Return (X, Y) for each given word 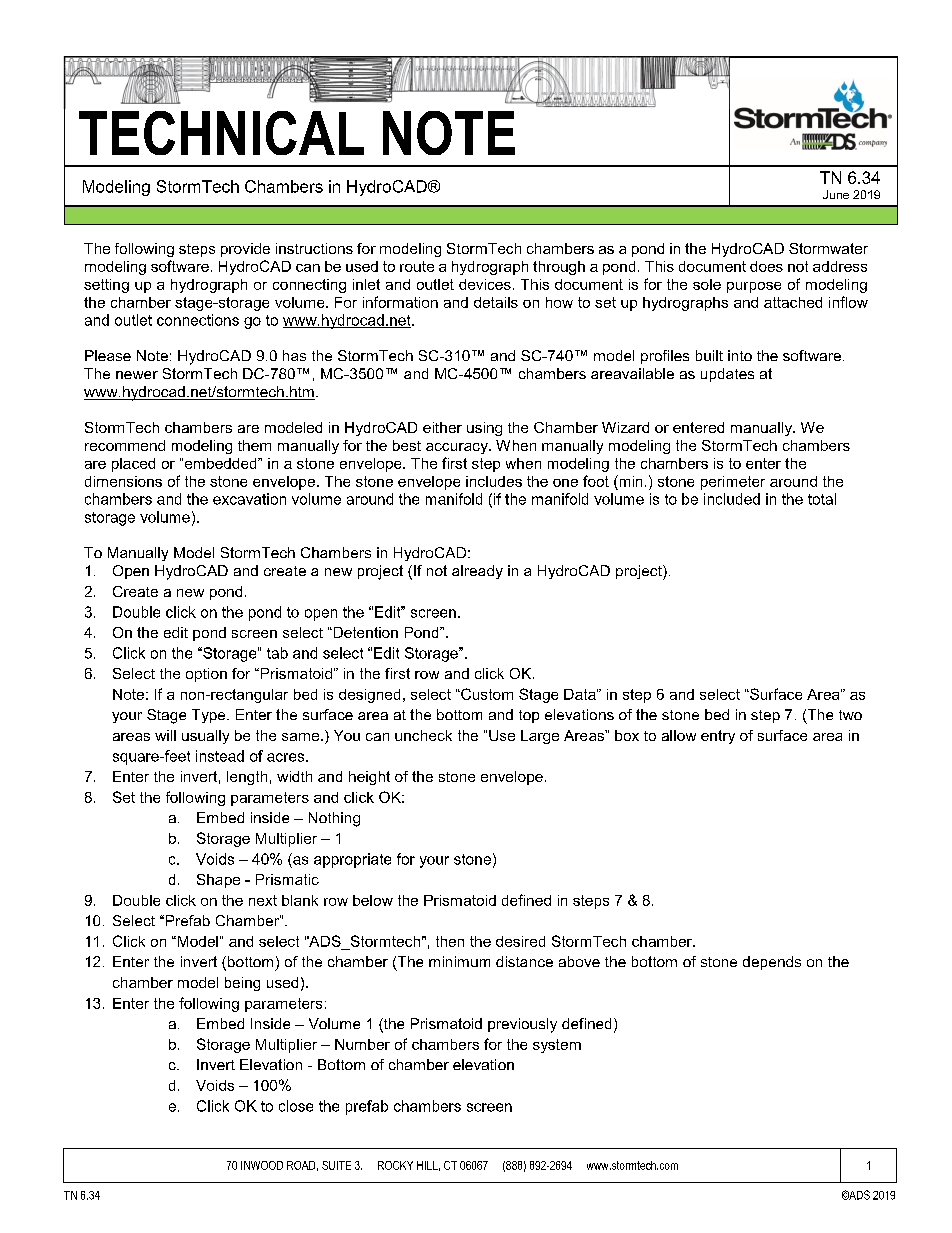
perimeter (733, 483)
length (247, 778)
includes (494, 481)
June (836, 194)
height (369, 778)
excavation (249, 499)
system (557, 1046)
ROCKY (395, 1165)
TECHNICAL (221, 133)
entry (718, 737)
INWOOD (262, 1165)
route (417, 266)
